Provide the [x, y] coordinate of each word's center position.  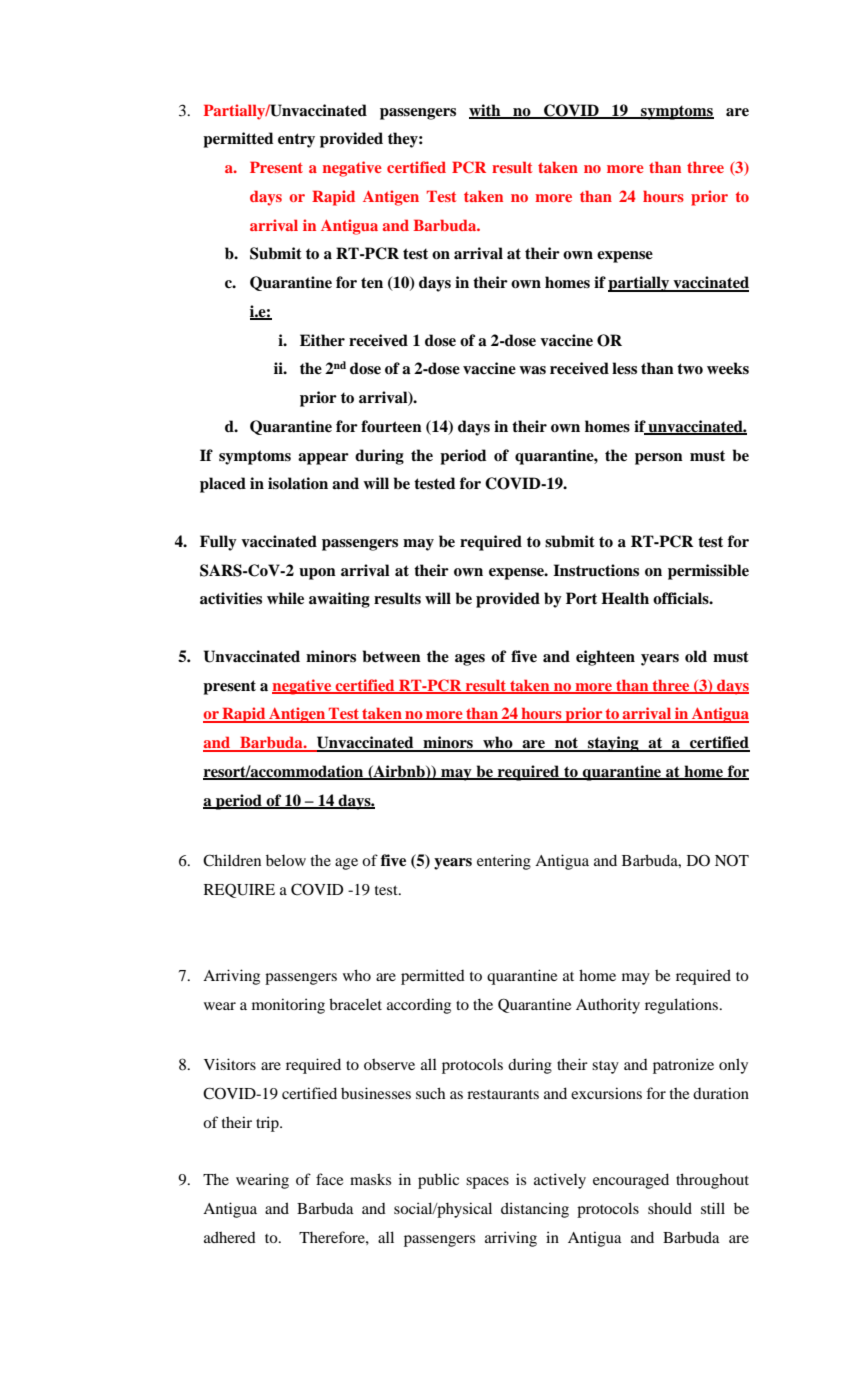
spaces [487, 1183]
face [329, 1179]
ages [470, 660]
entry [296, 140]
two [690, 369]
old [696, 656]
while [285, 598]
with [486, 111]
